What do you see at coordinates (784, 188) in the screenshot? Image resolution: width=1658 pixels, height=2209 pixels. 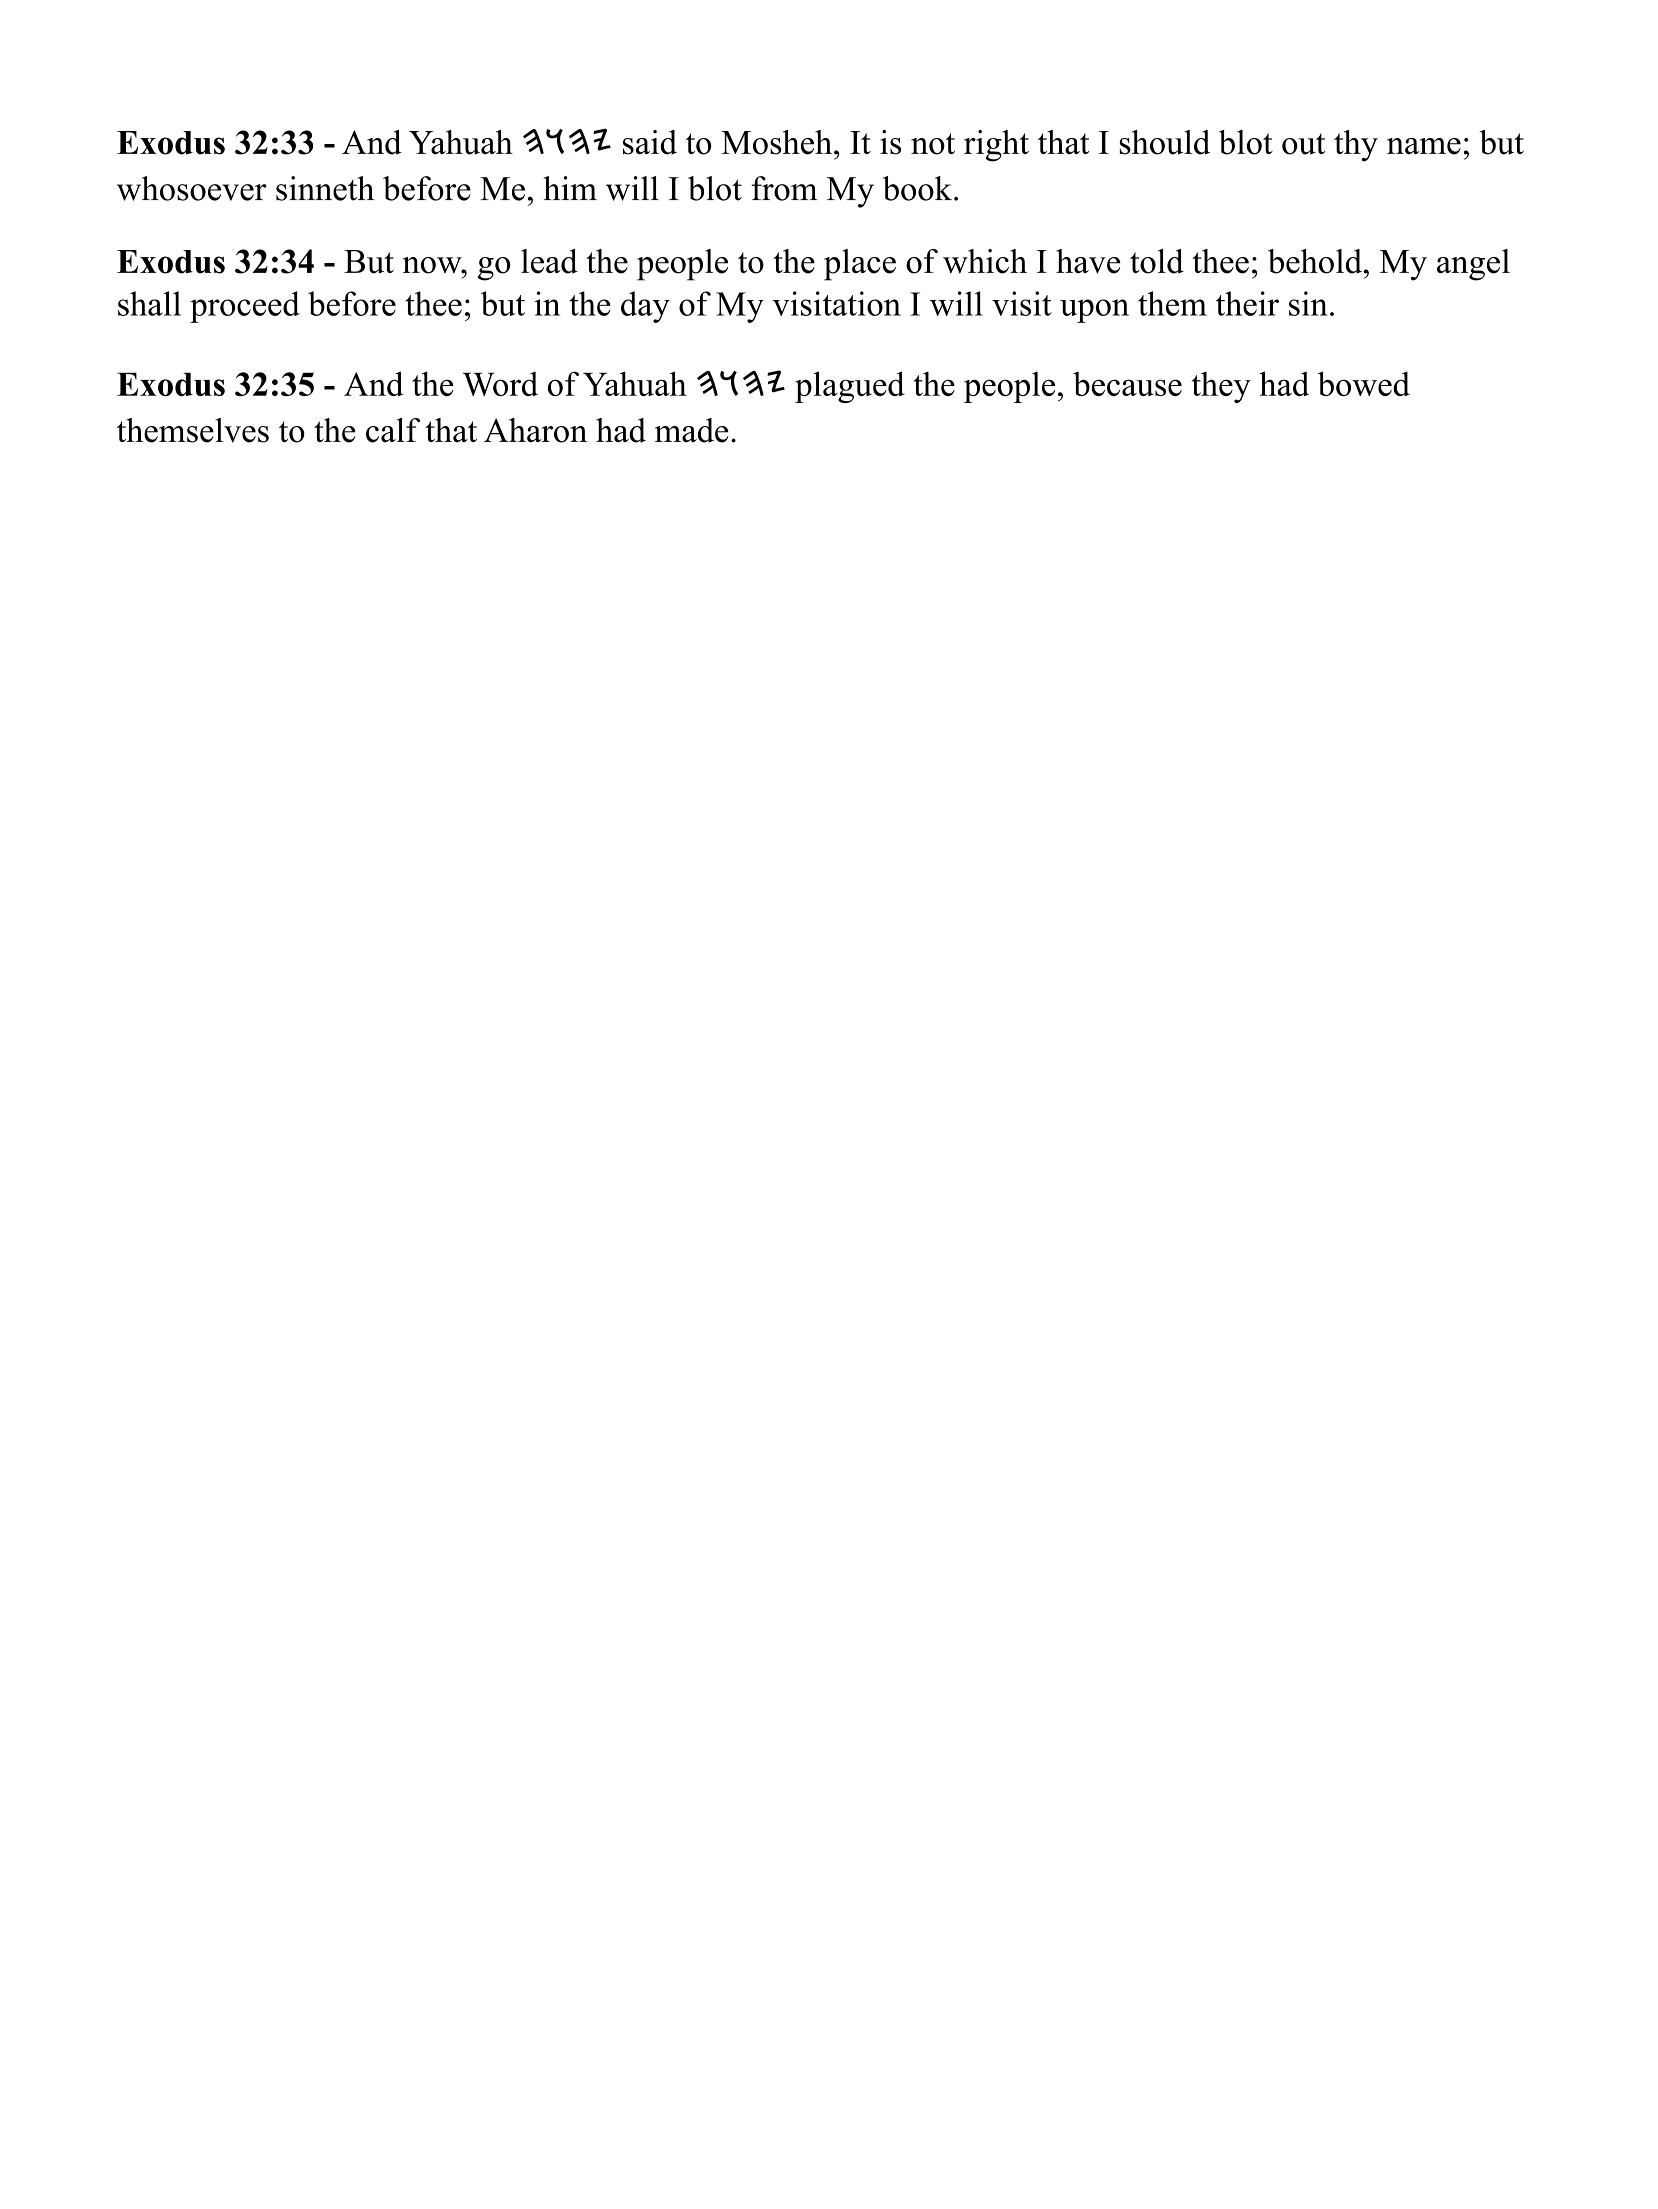 I see `from` at bounding box center [784, 188].
